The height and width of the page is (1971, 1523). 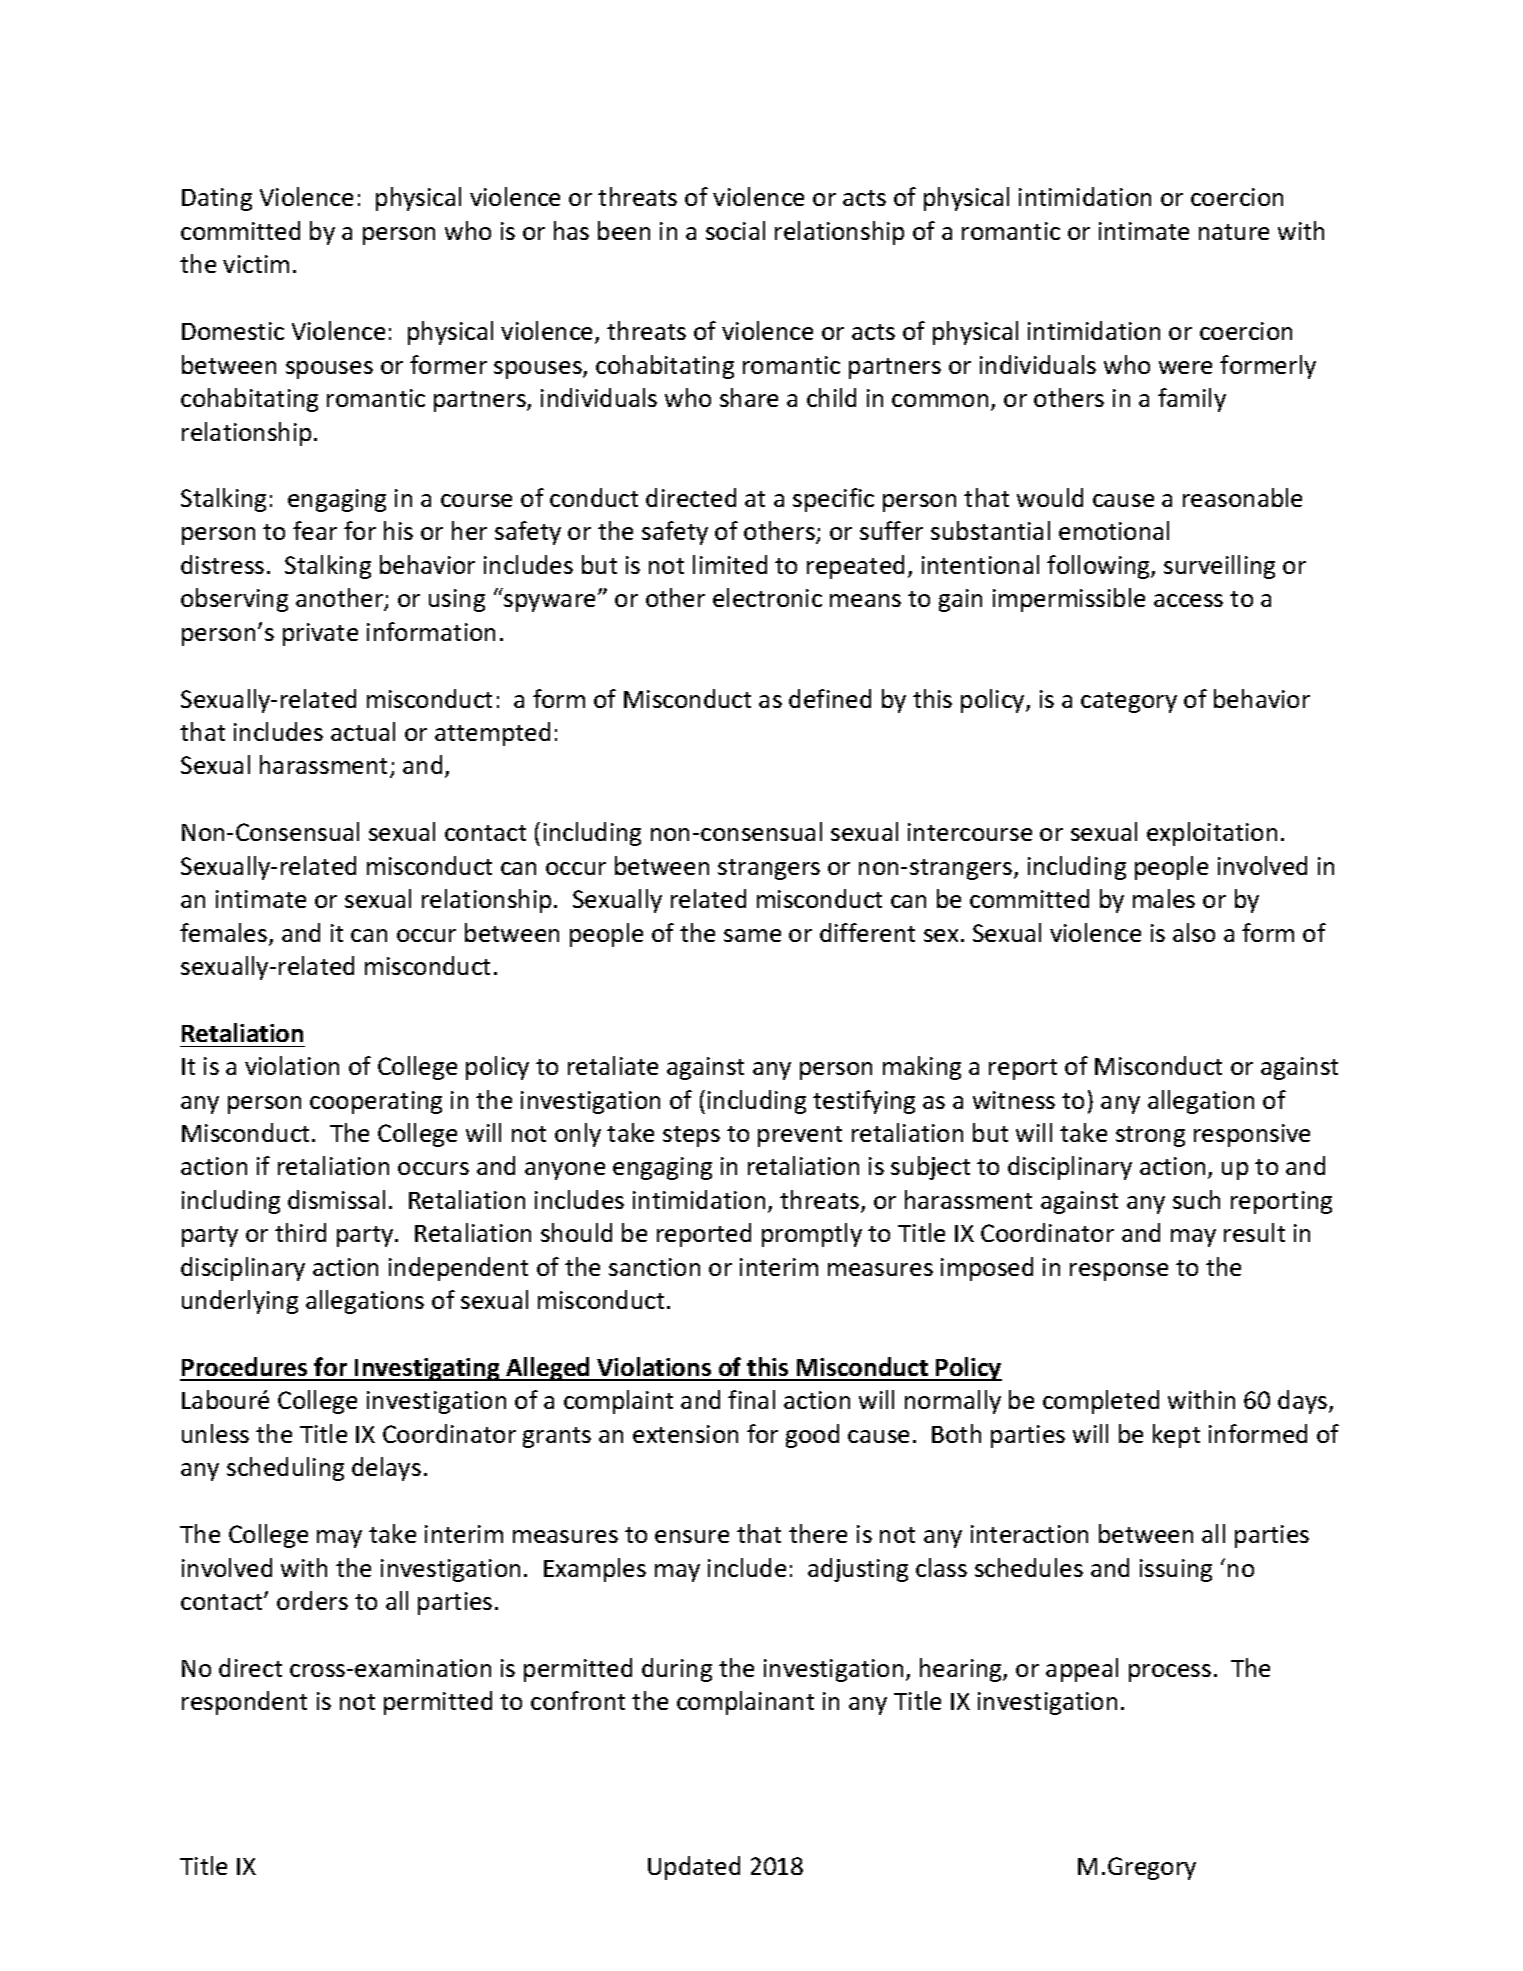 What do you see at coordinates (767, 597) in the page?
I see `electronic` at bounding box center [767, 597].
